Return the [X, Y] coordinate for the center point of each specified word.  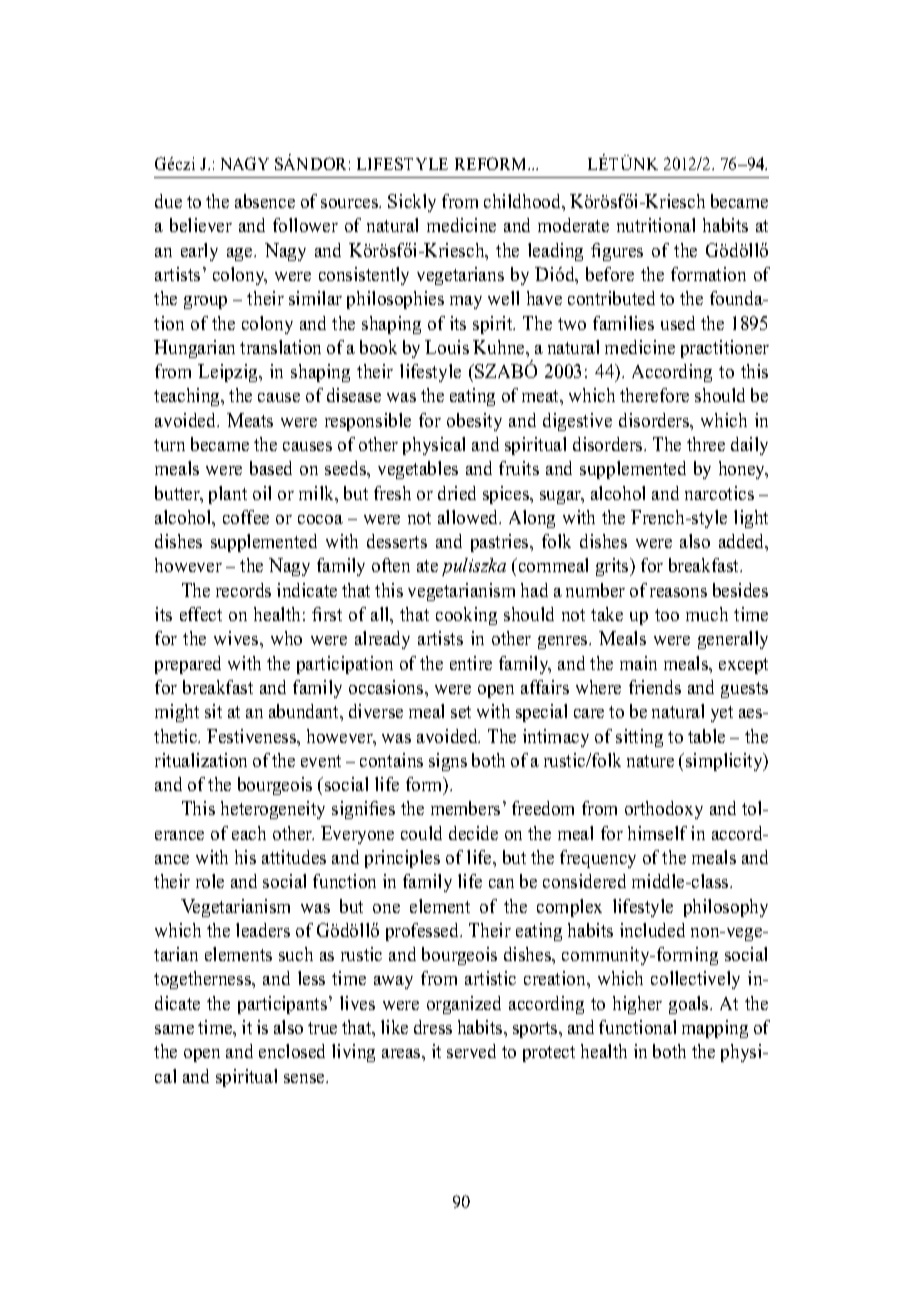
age [241, 254]
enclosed [292, 1051]
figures [617, 252]
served [471, 1051]
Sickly [412, 203]
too [667, 615]
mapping [715, 1029]
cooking [466, 616]
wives [237, 638]
